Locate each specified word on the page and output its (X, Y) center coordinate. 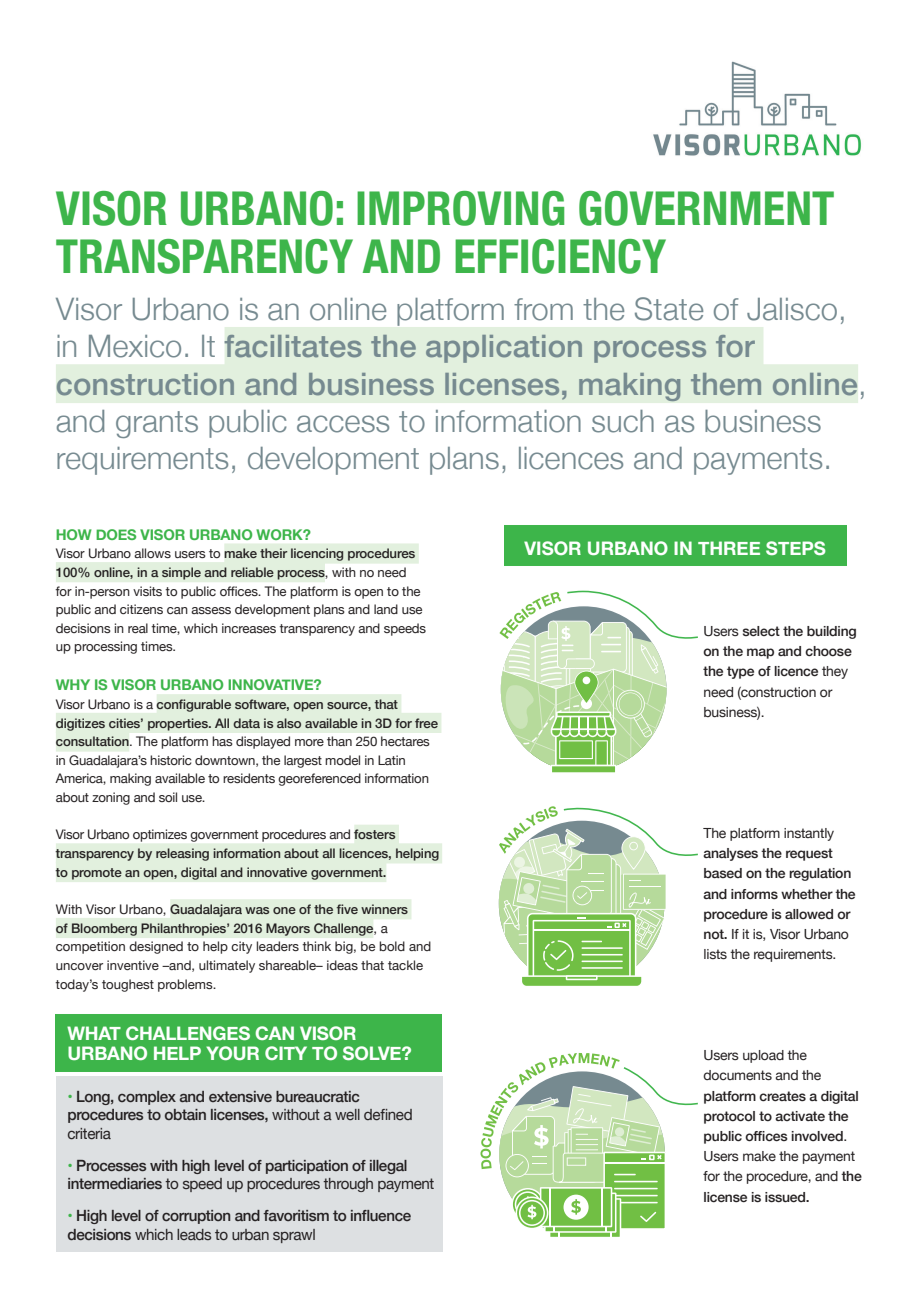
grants (157, 424)
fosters (374, 834)
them (726, 384)
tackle (405, 965)
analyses (730, 854)
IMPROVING (460, 208)
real (138, 628)
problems (186, 985)
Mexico (135, 346)
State (669, 309)
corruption (196, 1217)
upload (763, 1056)
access (343, 424)
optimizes (160, 835)
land (386, 609)
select (761, 631)
